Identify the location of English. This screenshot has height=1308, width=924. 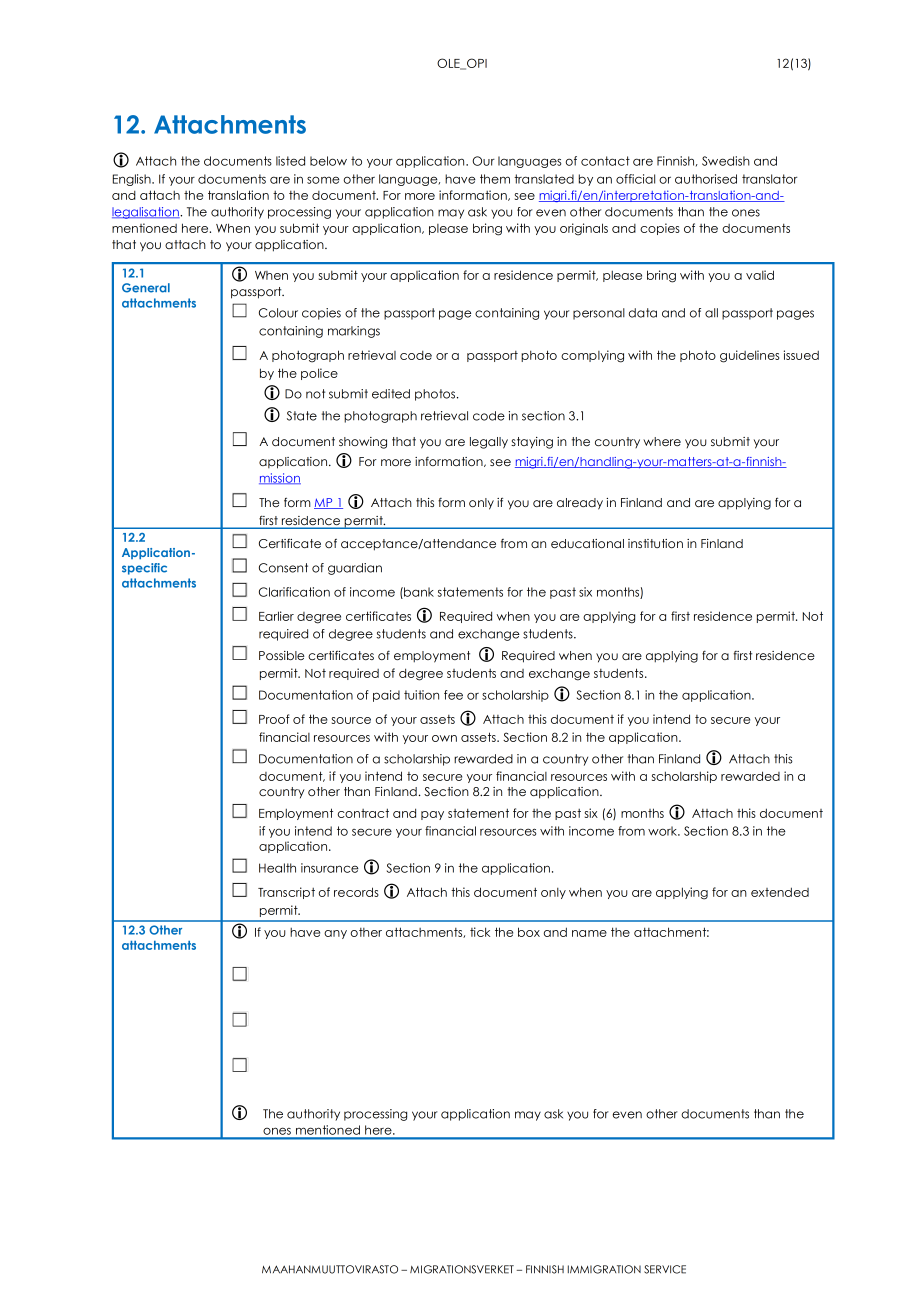
(133, 180).
